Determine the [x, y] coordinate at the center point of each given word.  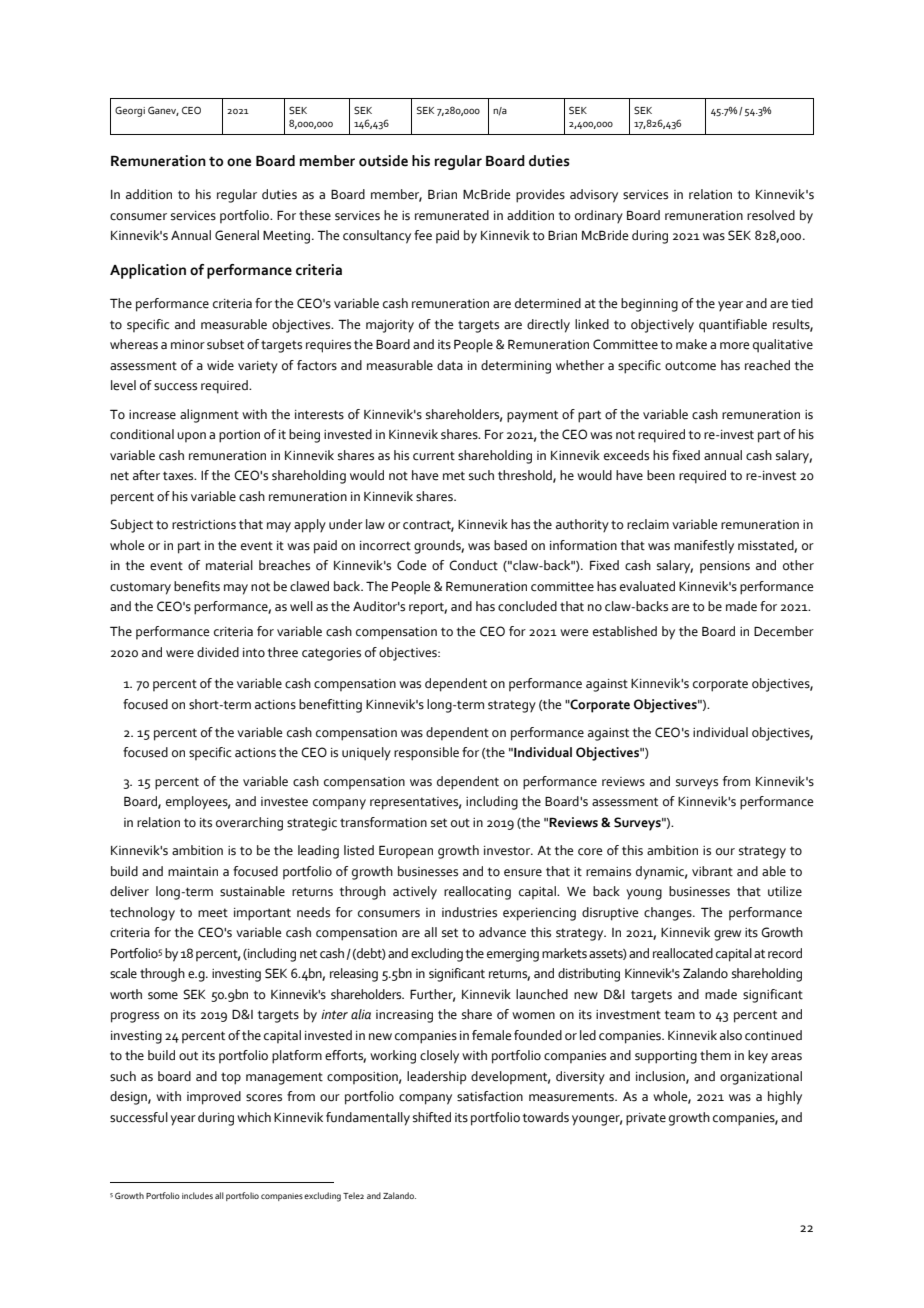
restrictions [204, 525]
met [454, 476]
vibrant [712, 871]
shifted [432, 1117]
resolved [771, 215]
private [646, 1119]
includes [197, 1195]
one [239, 162]
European [406, 851]
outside [383, 161]
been [661, 475]
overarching [249, 824]
